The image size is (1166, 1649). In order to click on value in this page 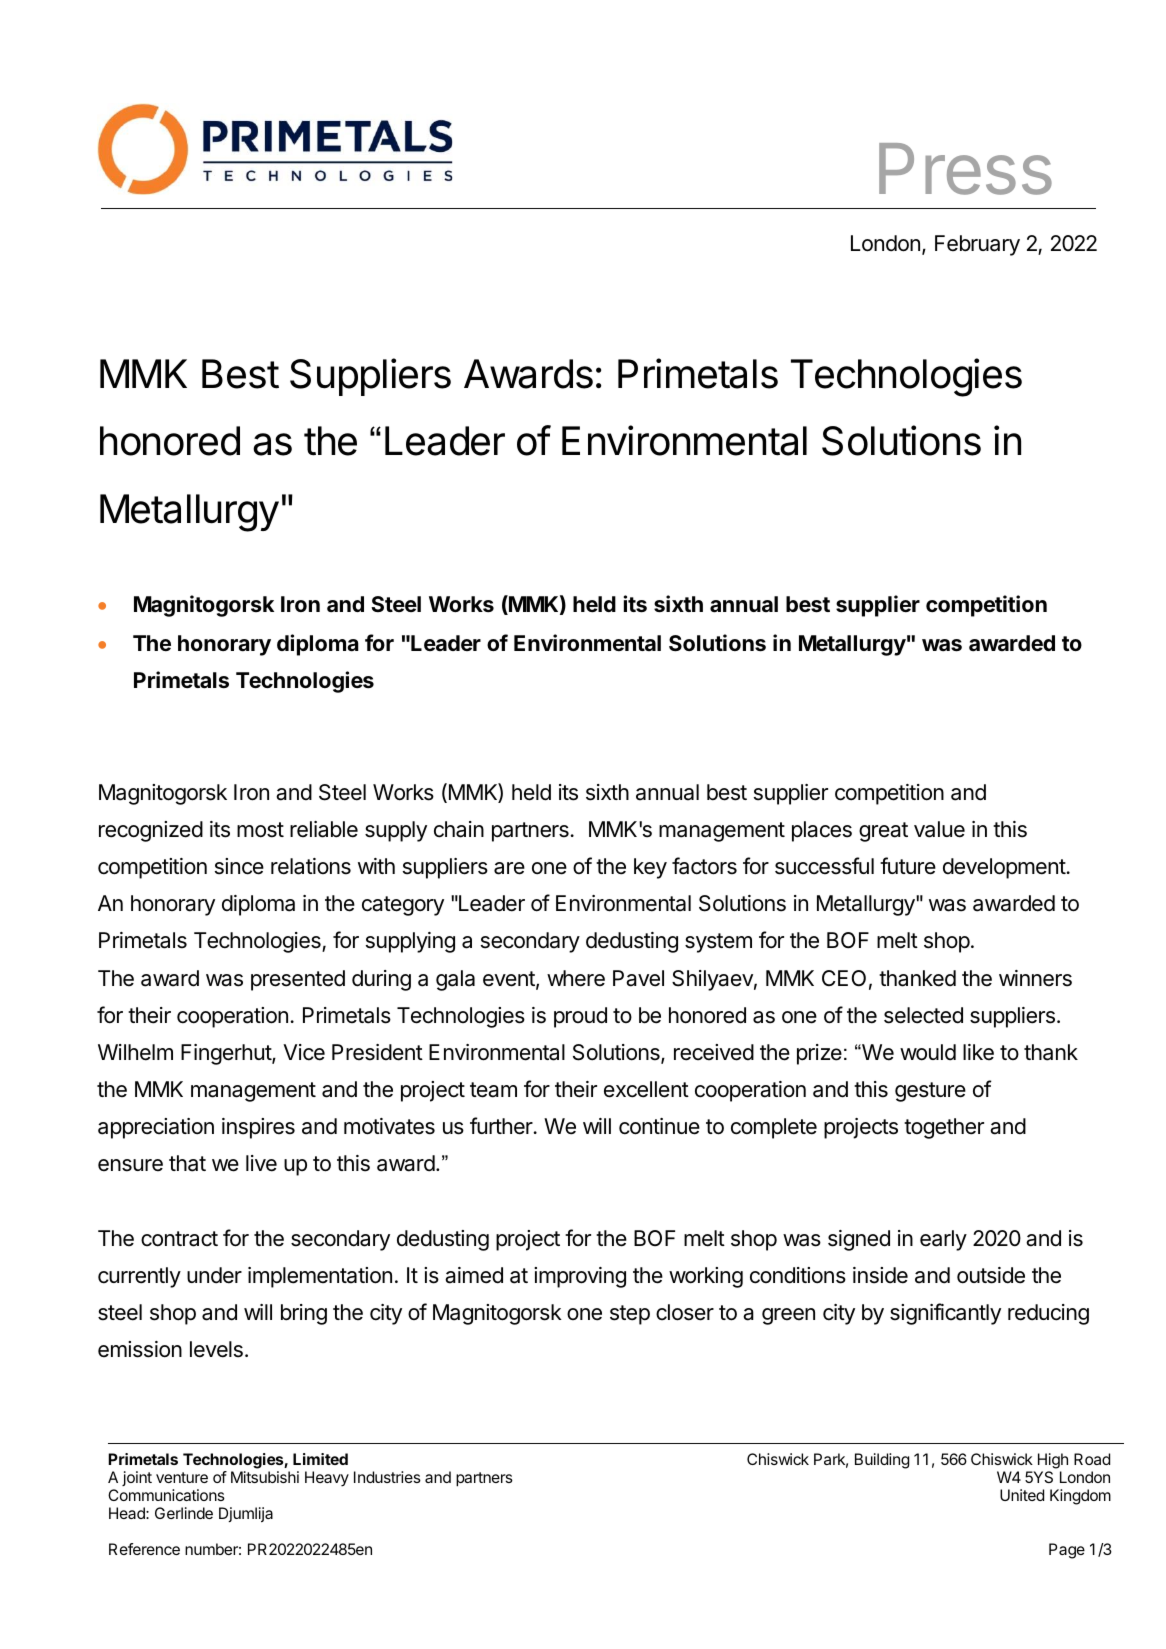, I will do `click(939, 829)`.
